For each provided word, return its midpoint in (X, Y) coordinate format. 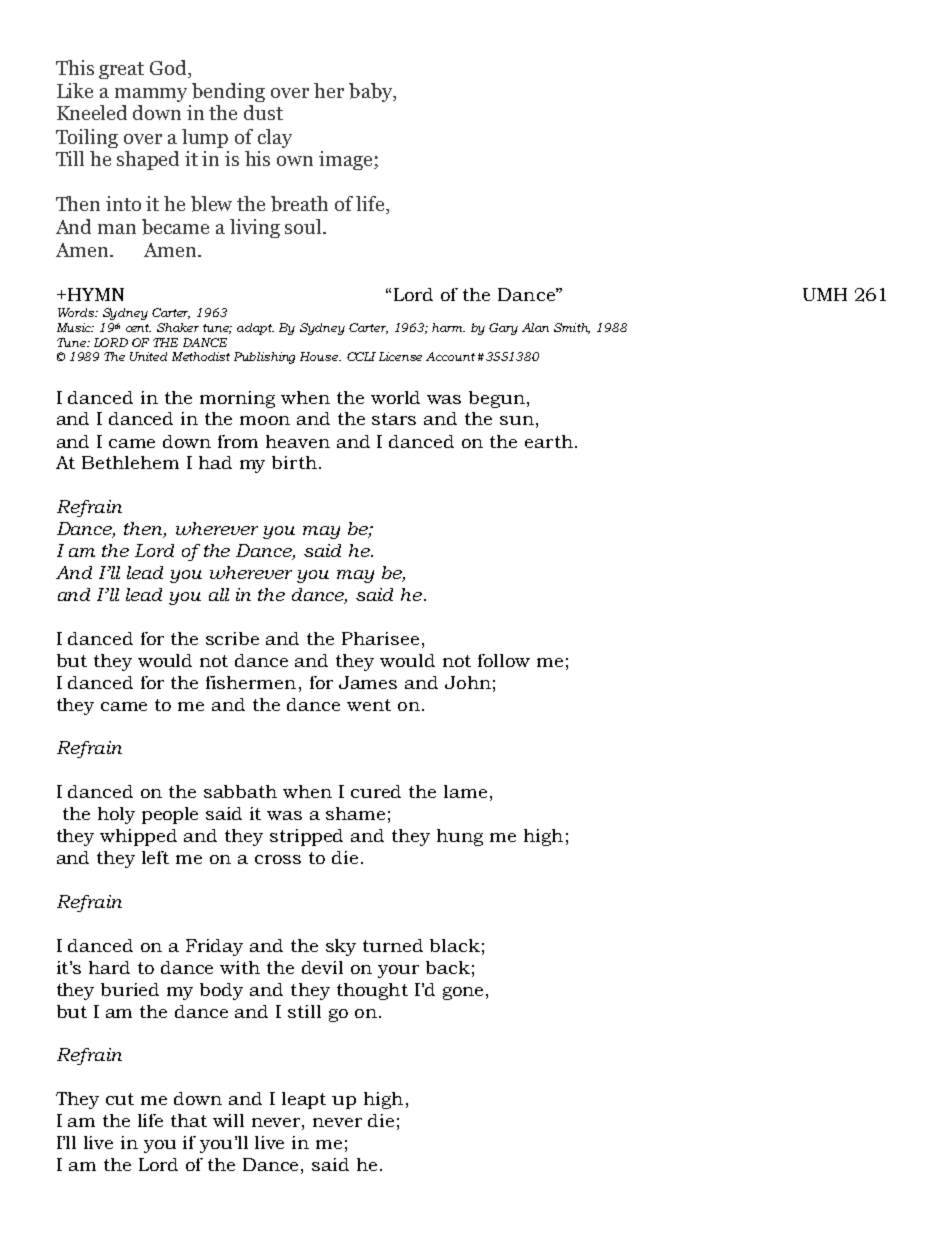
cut (120, 1099)
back (448, 967)
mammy (151, 95)
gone (463, 993)
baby (372, 92)
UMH (825, 294)
